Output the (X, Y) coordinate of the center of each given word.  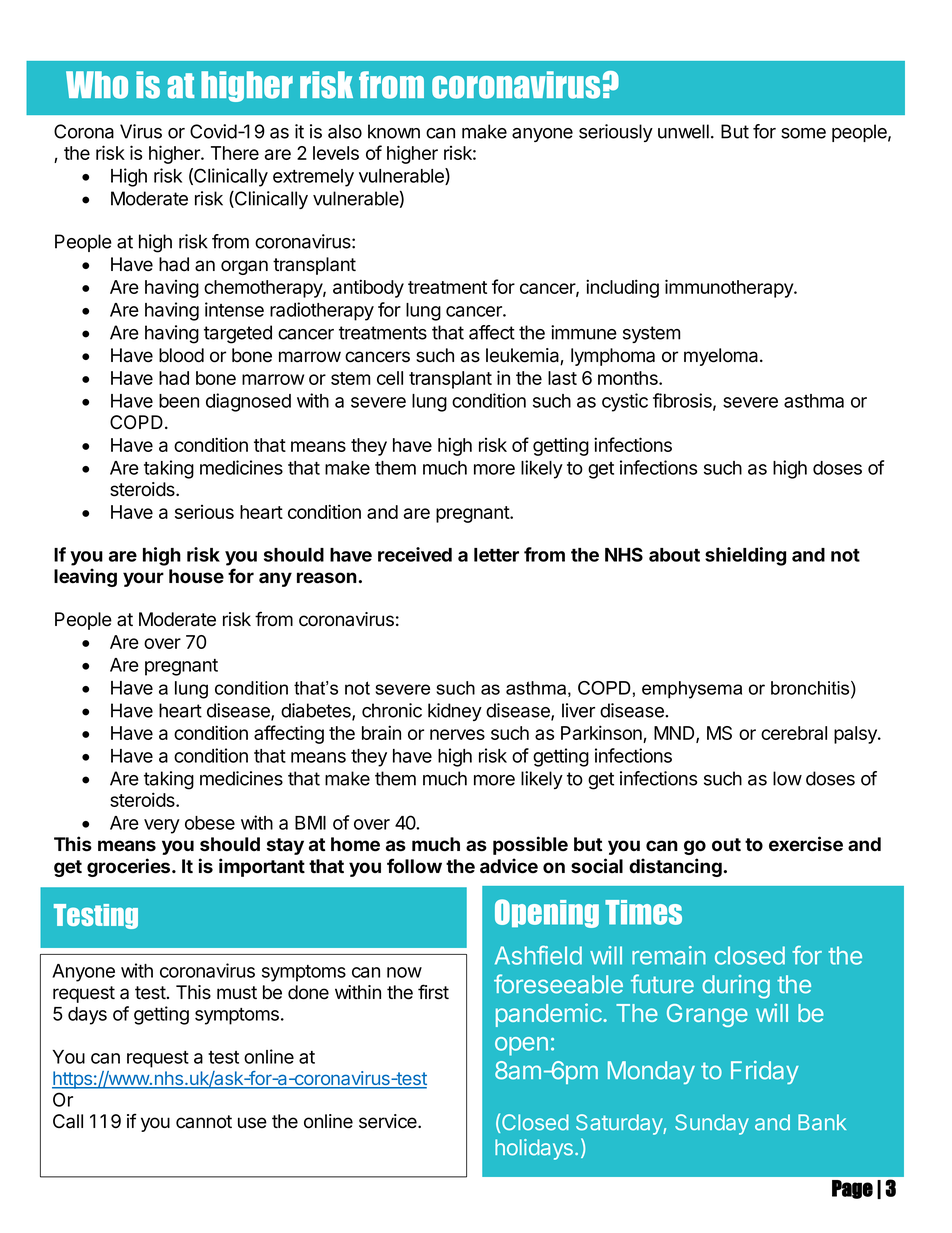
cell (390, 378)
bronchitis (811, 688)
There (235, 153)
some (803, 133)
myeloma (722, 357)
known (394, 131)
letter (496, 555)
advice (509, 866)
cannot (204, 1122)
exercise (806, 844)
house (196, 576)
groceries (130, 867)
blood (181, 355)
